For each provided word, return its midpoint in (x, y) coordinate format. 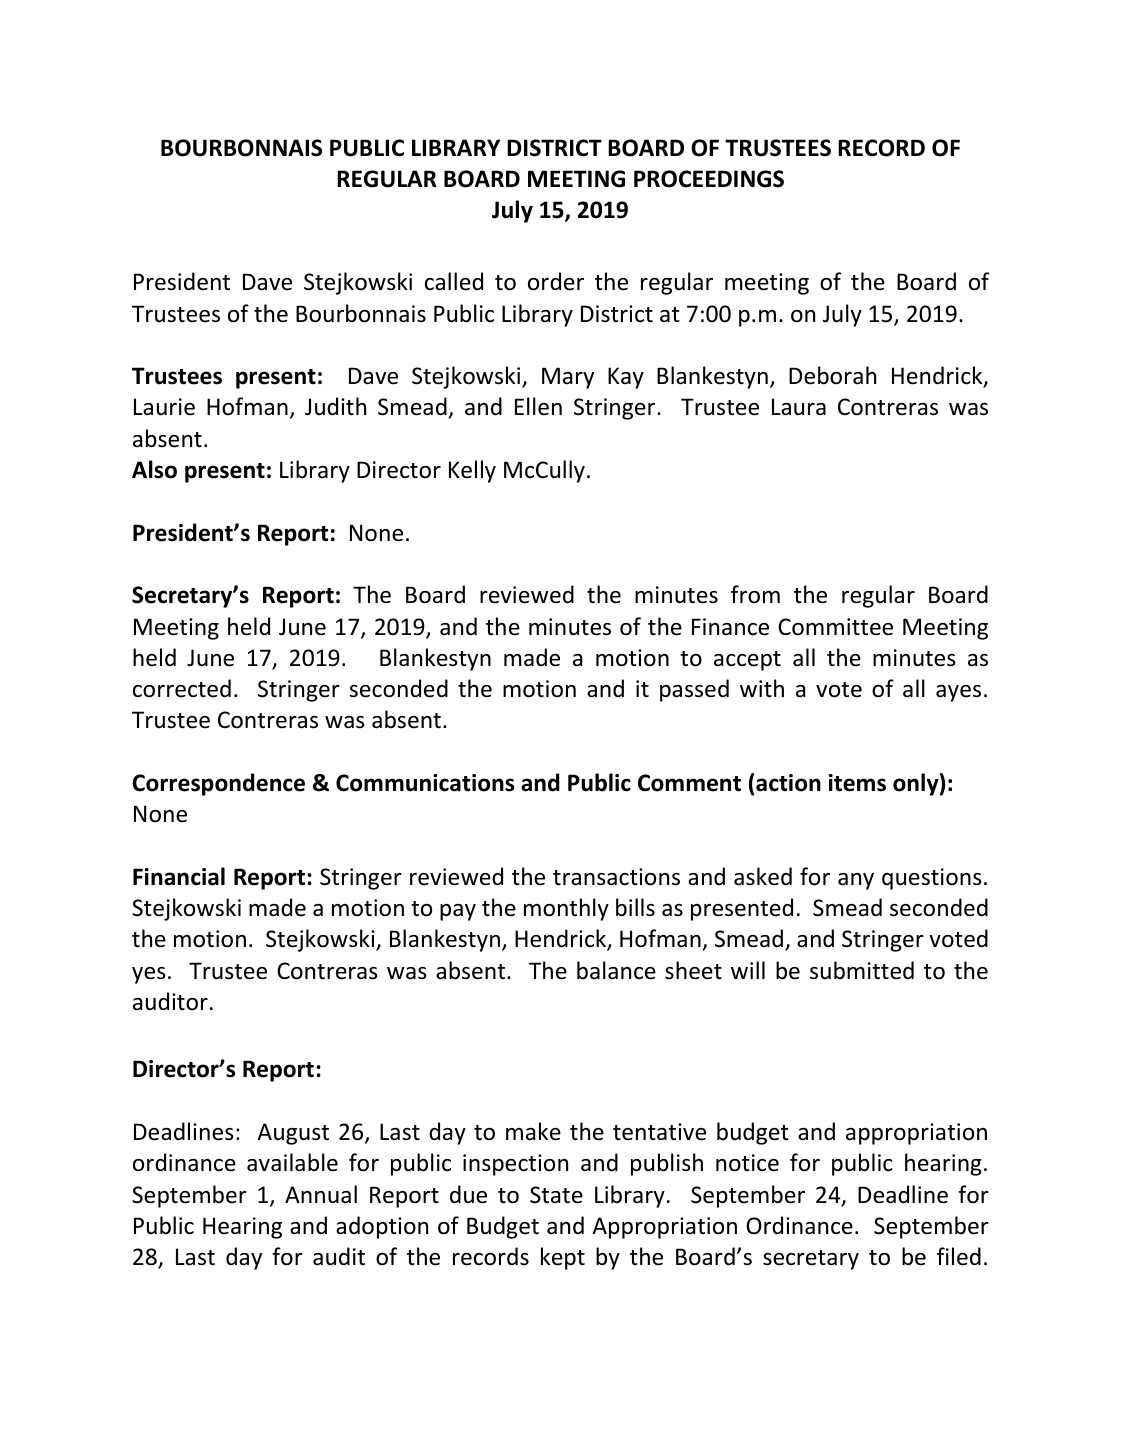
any (856, 881)
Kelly (472, 471)
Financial (179, 876)
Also (154, 469)
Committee (835, 627)
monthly (566, 909)
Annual (321, 1194)
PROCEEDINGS (709, 179)
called (454, 281)
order (556, 281)
